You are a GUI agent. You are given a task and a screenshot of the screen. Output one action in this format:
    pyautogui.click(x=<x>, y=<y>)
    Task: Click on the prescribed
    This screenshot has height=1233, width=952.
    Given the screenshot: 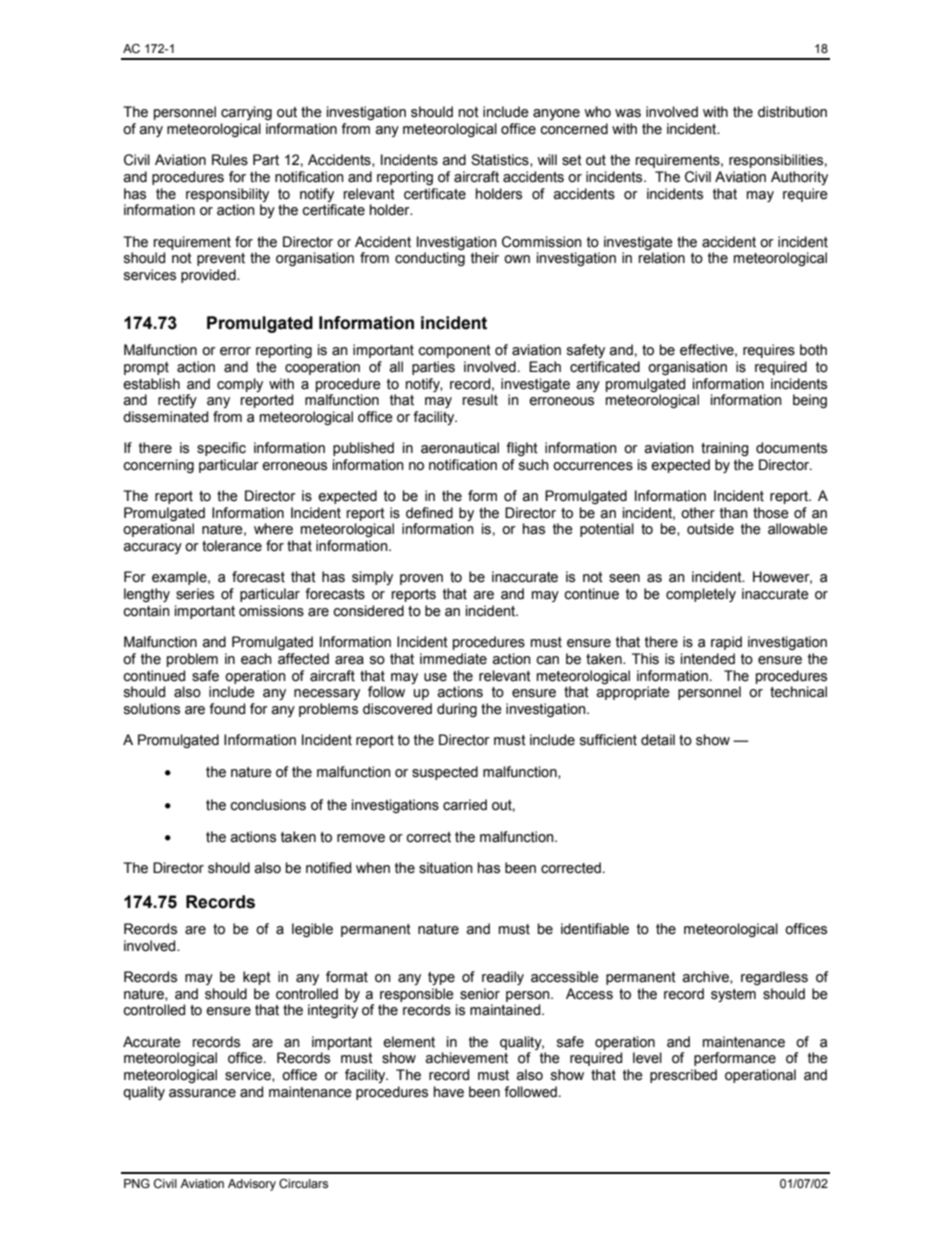 What is the action you would take?
    pyautogui.click(x=683, y=1076)
